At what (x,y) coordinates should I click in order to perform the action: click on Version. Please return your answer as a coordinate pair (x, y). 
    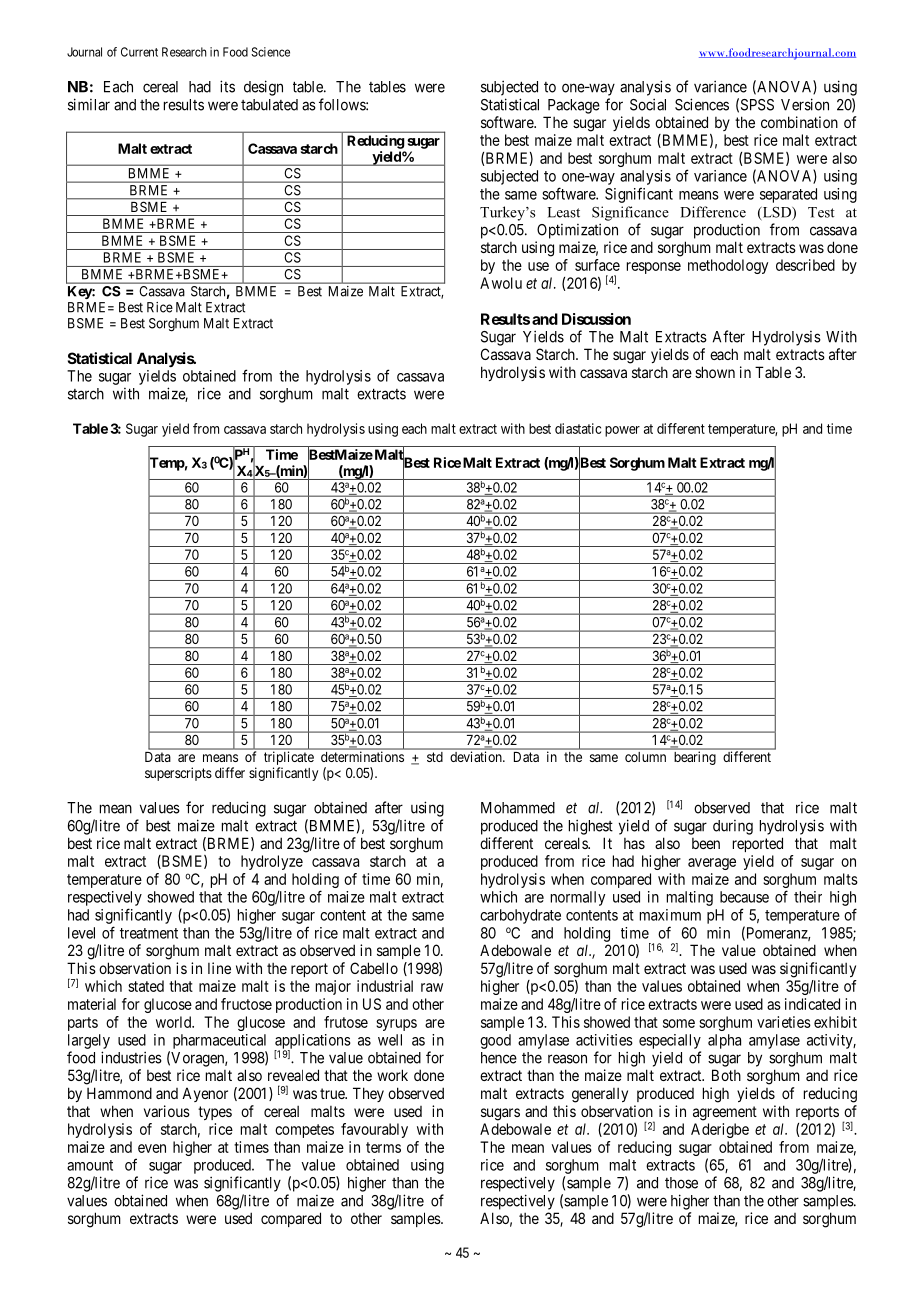
    Looking at the image, I should click on (805, 104).
